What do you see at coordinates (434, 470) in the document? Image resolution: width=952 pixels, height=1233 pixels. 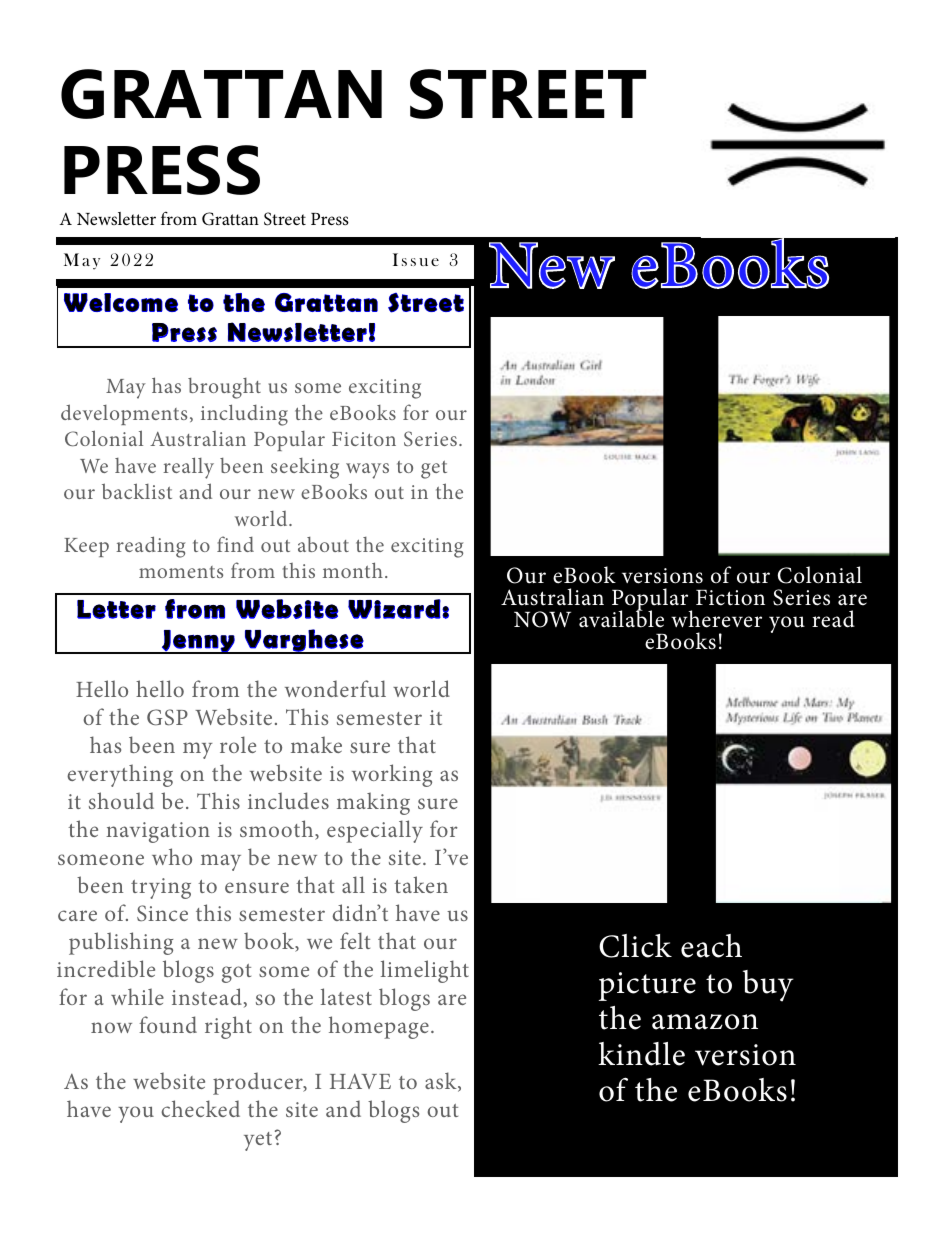 I see `get` at bounding box center [434, 470].
